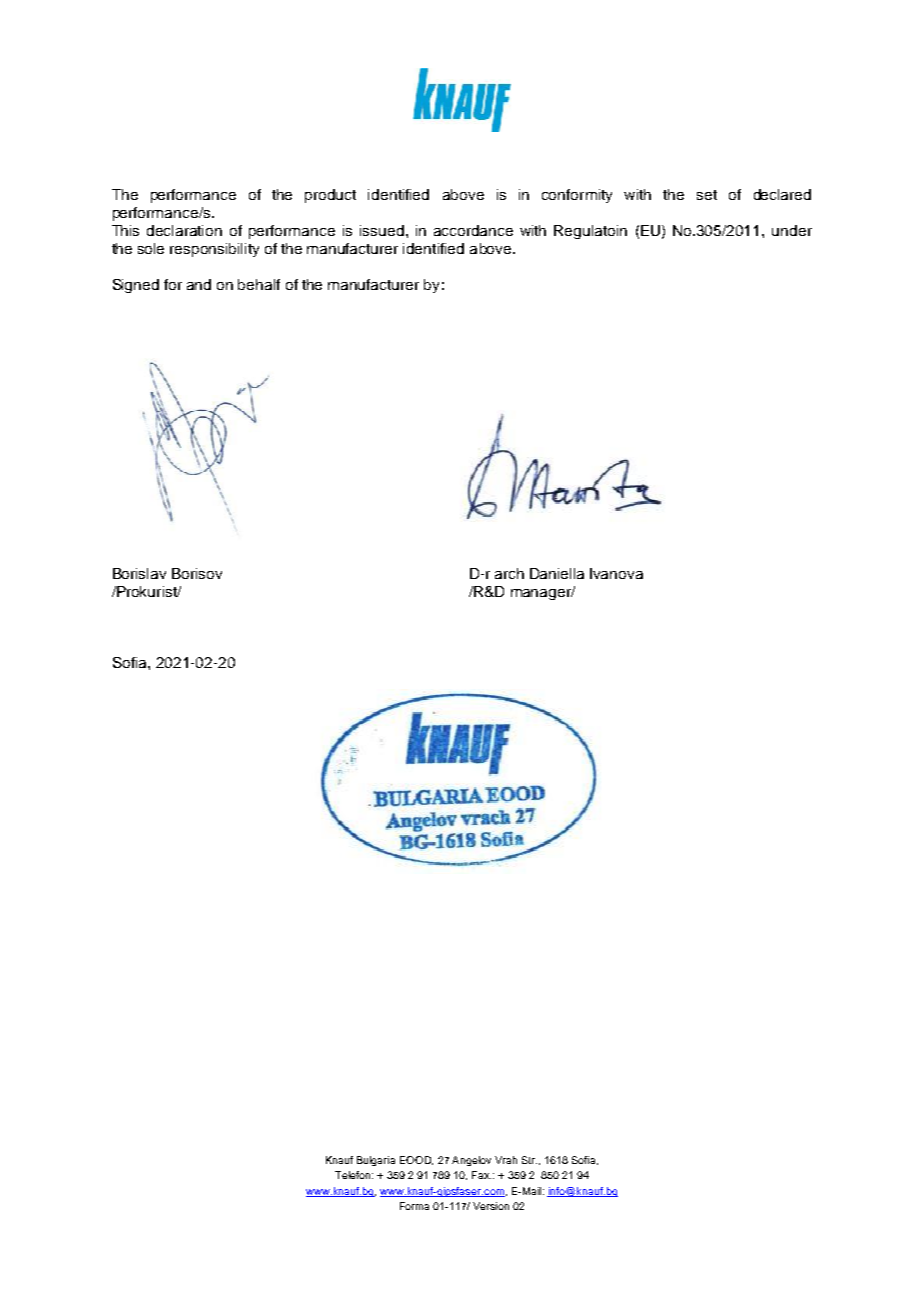 The image size is (924, 1308). Describe the element at coordinates (491, 1206) in the document. I see `Version` at that location.
